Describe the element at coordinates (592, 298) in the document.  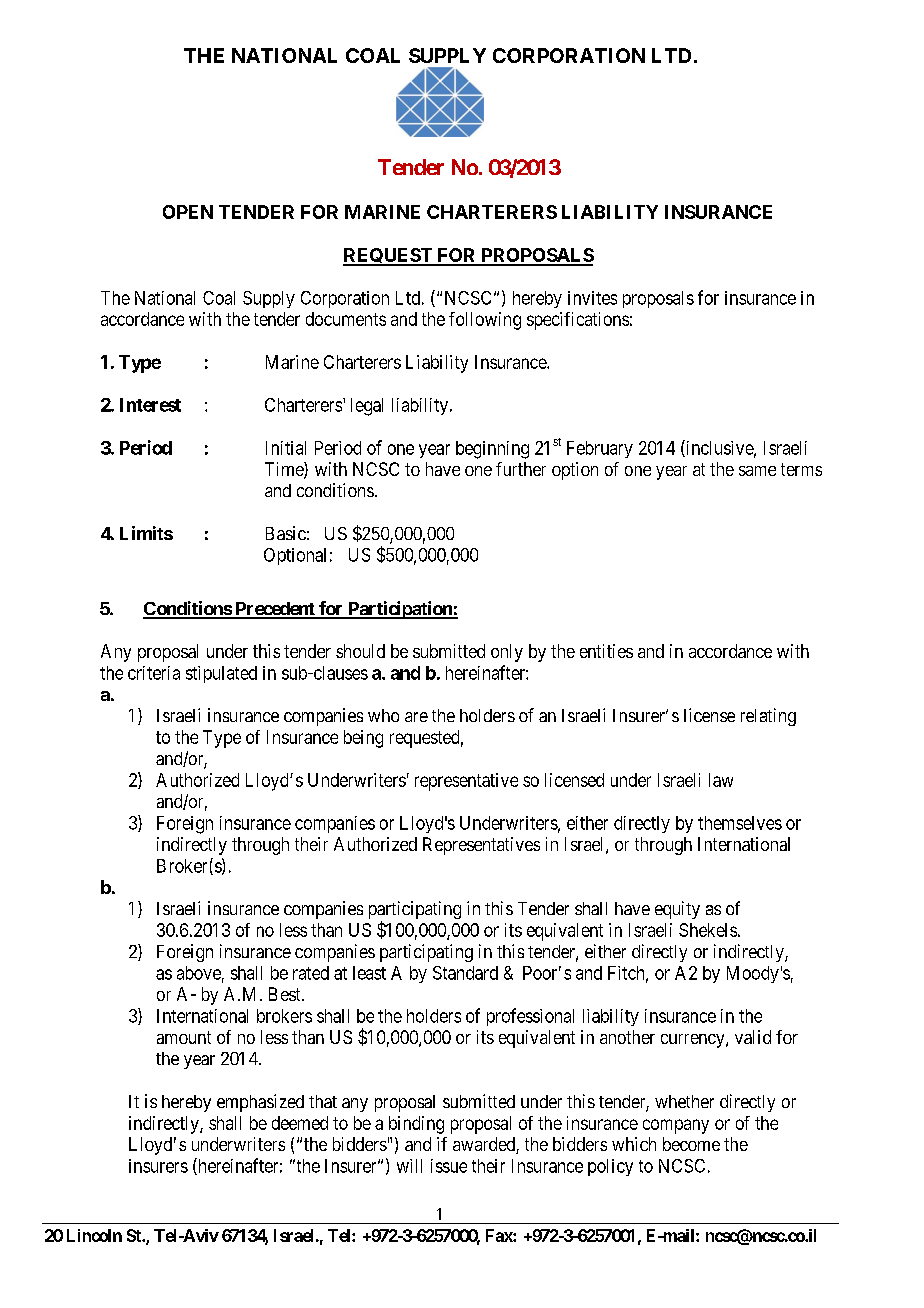
I see `invites` at that location.
